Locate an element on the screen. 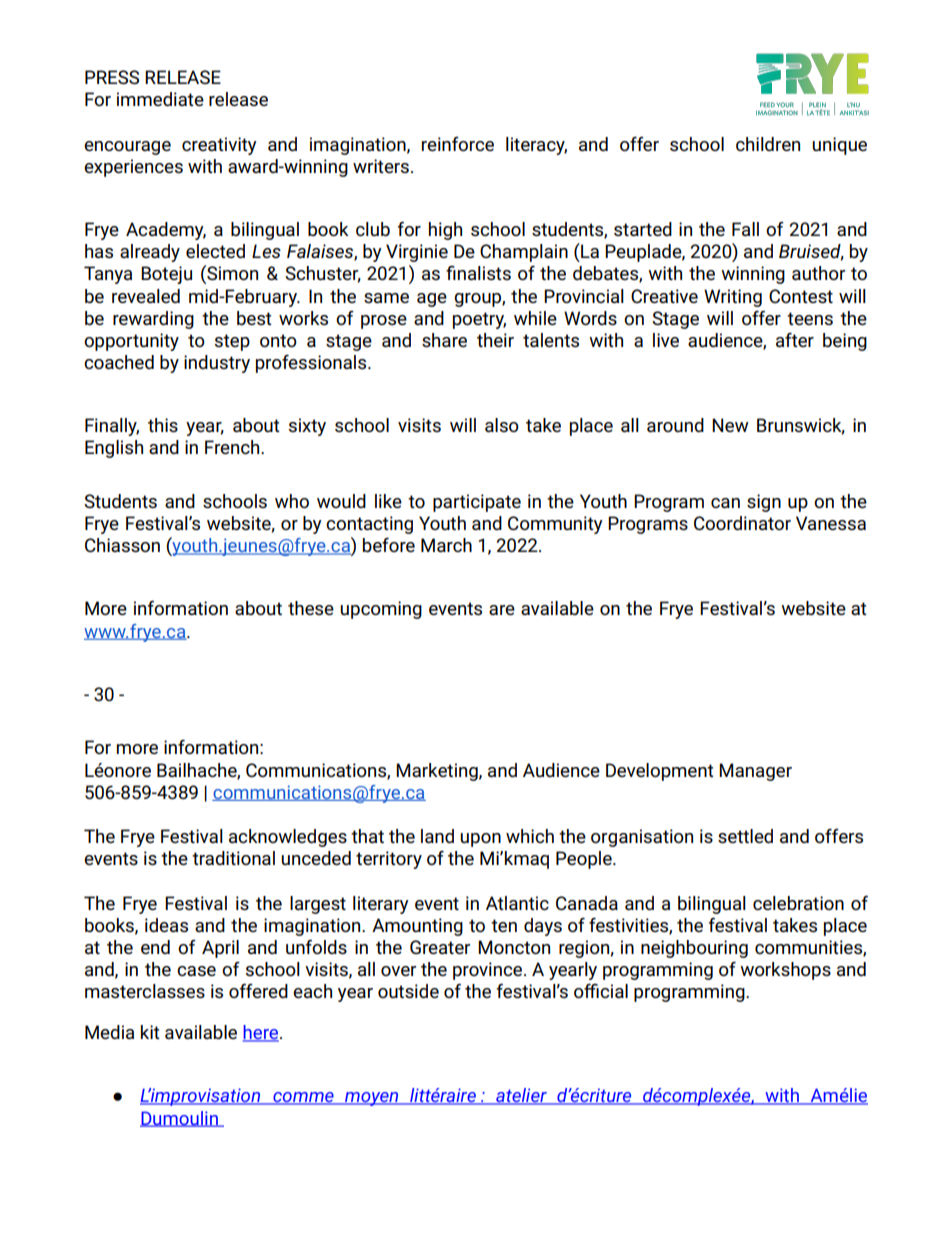 The height and width of the screenshot is (1233, 952). neighbouring is located at coordinates (694, 949).
